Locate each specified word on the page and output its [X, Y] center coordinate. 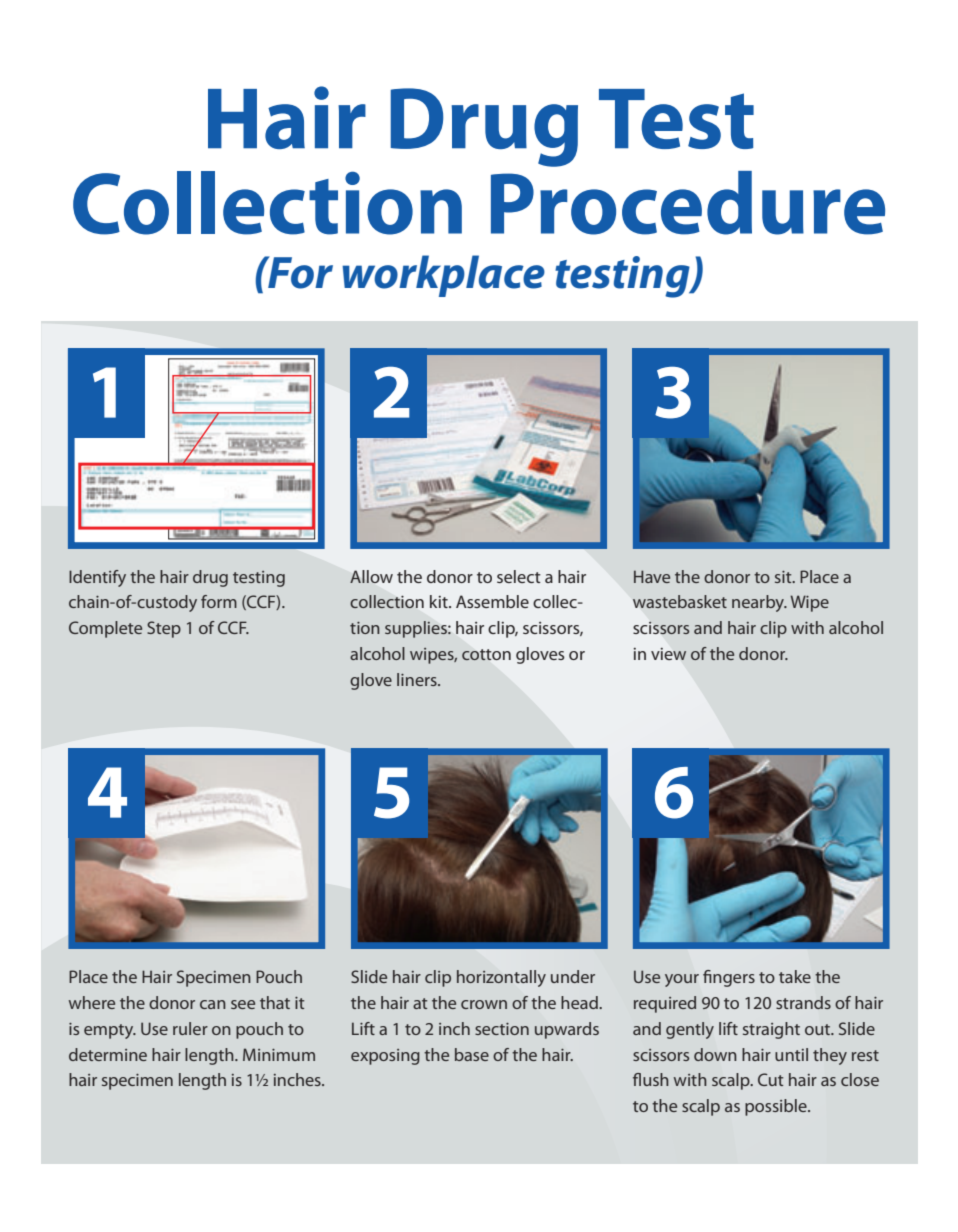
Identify [97, 578]
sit [784, 577]
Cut [771, 1079]
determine [108, 1054]
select [519, 576]
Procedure [688, 203]
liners [418, 679]
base [472, 1054]
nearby [759, 603]
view [668, 654]
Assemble [492, 601]
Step [164, 629]
